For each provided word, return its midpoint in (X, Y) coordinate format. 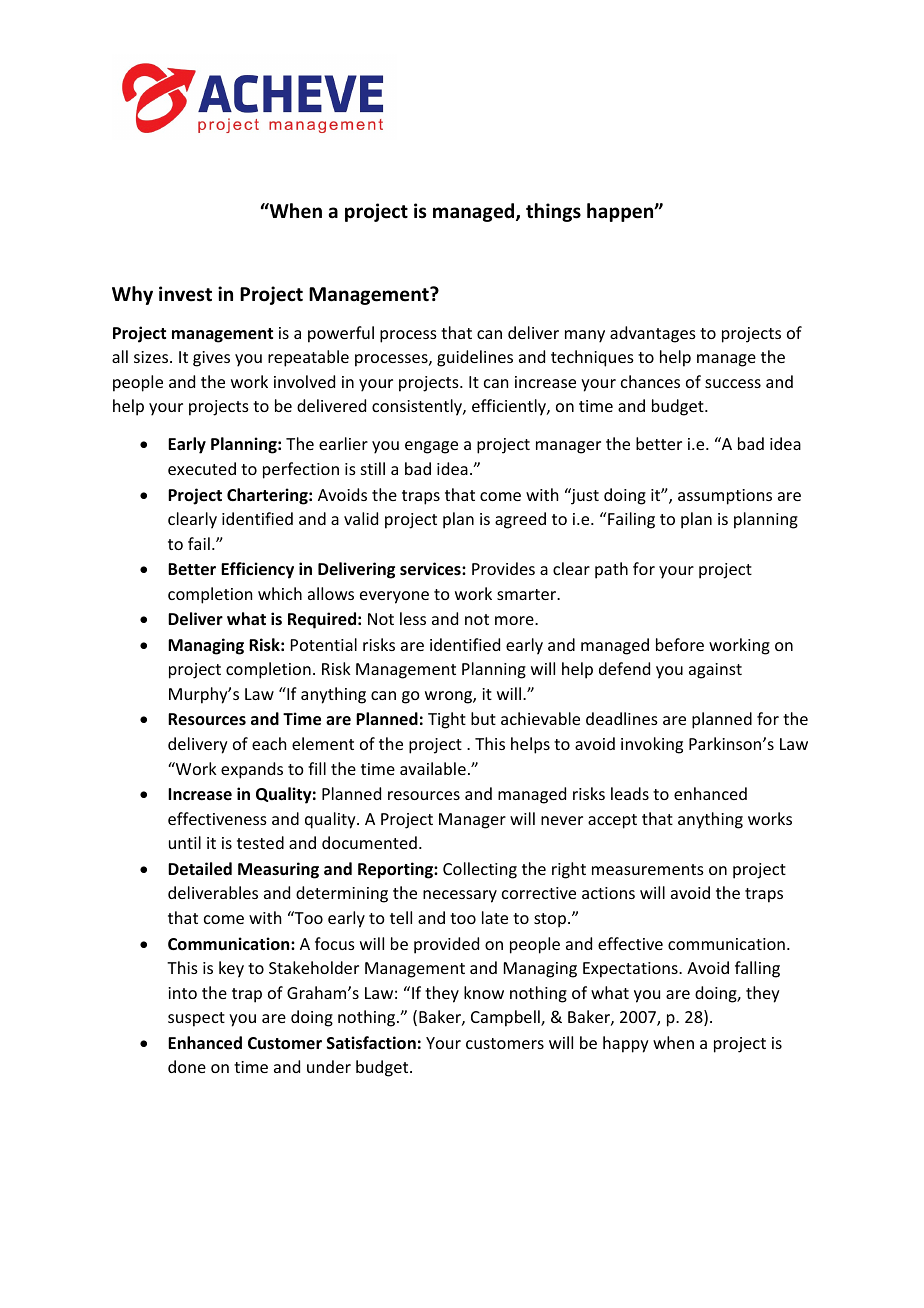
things (553, 212)
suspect (196, 1019)
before (680, 644)
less (413, 618)
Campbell (506, 1018)
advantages (653, 334)
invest (185, 294)
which (280, 593)
